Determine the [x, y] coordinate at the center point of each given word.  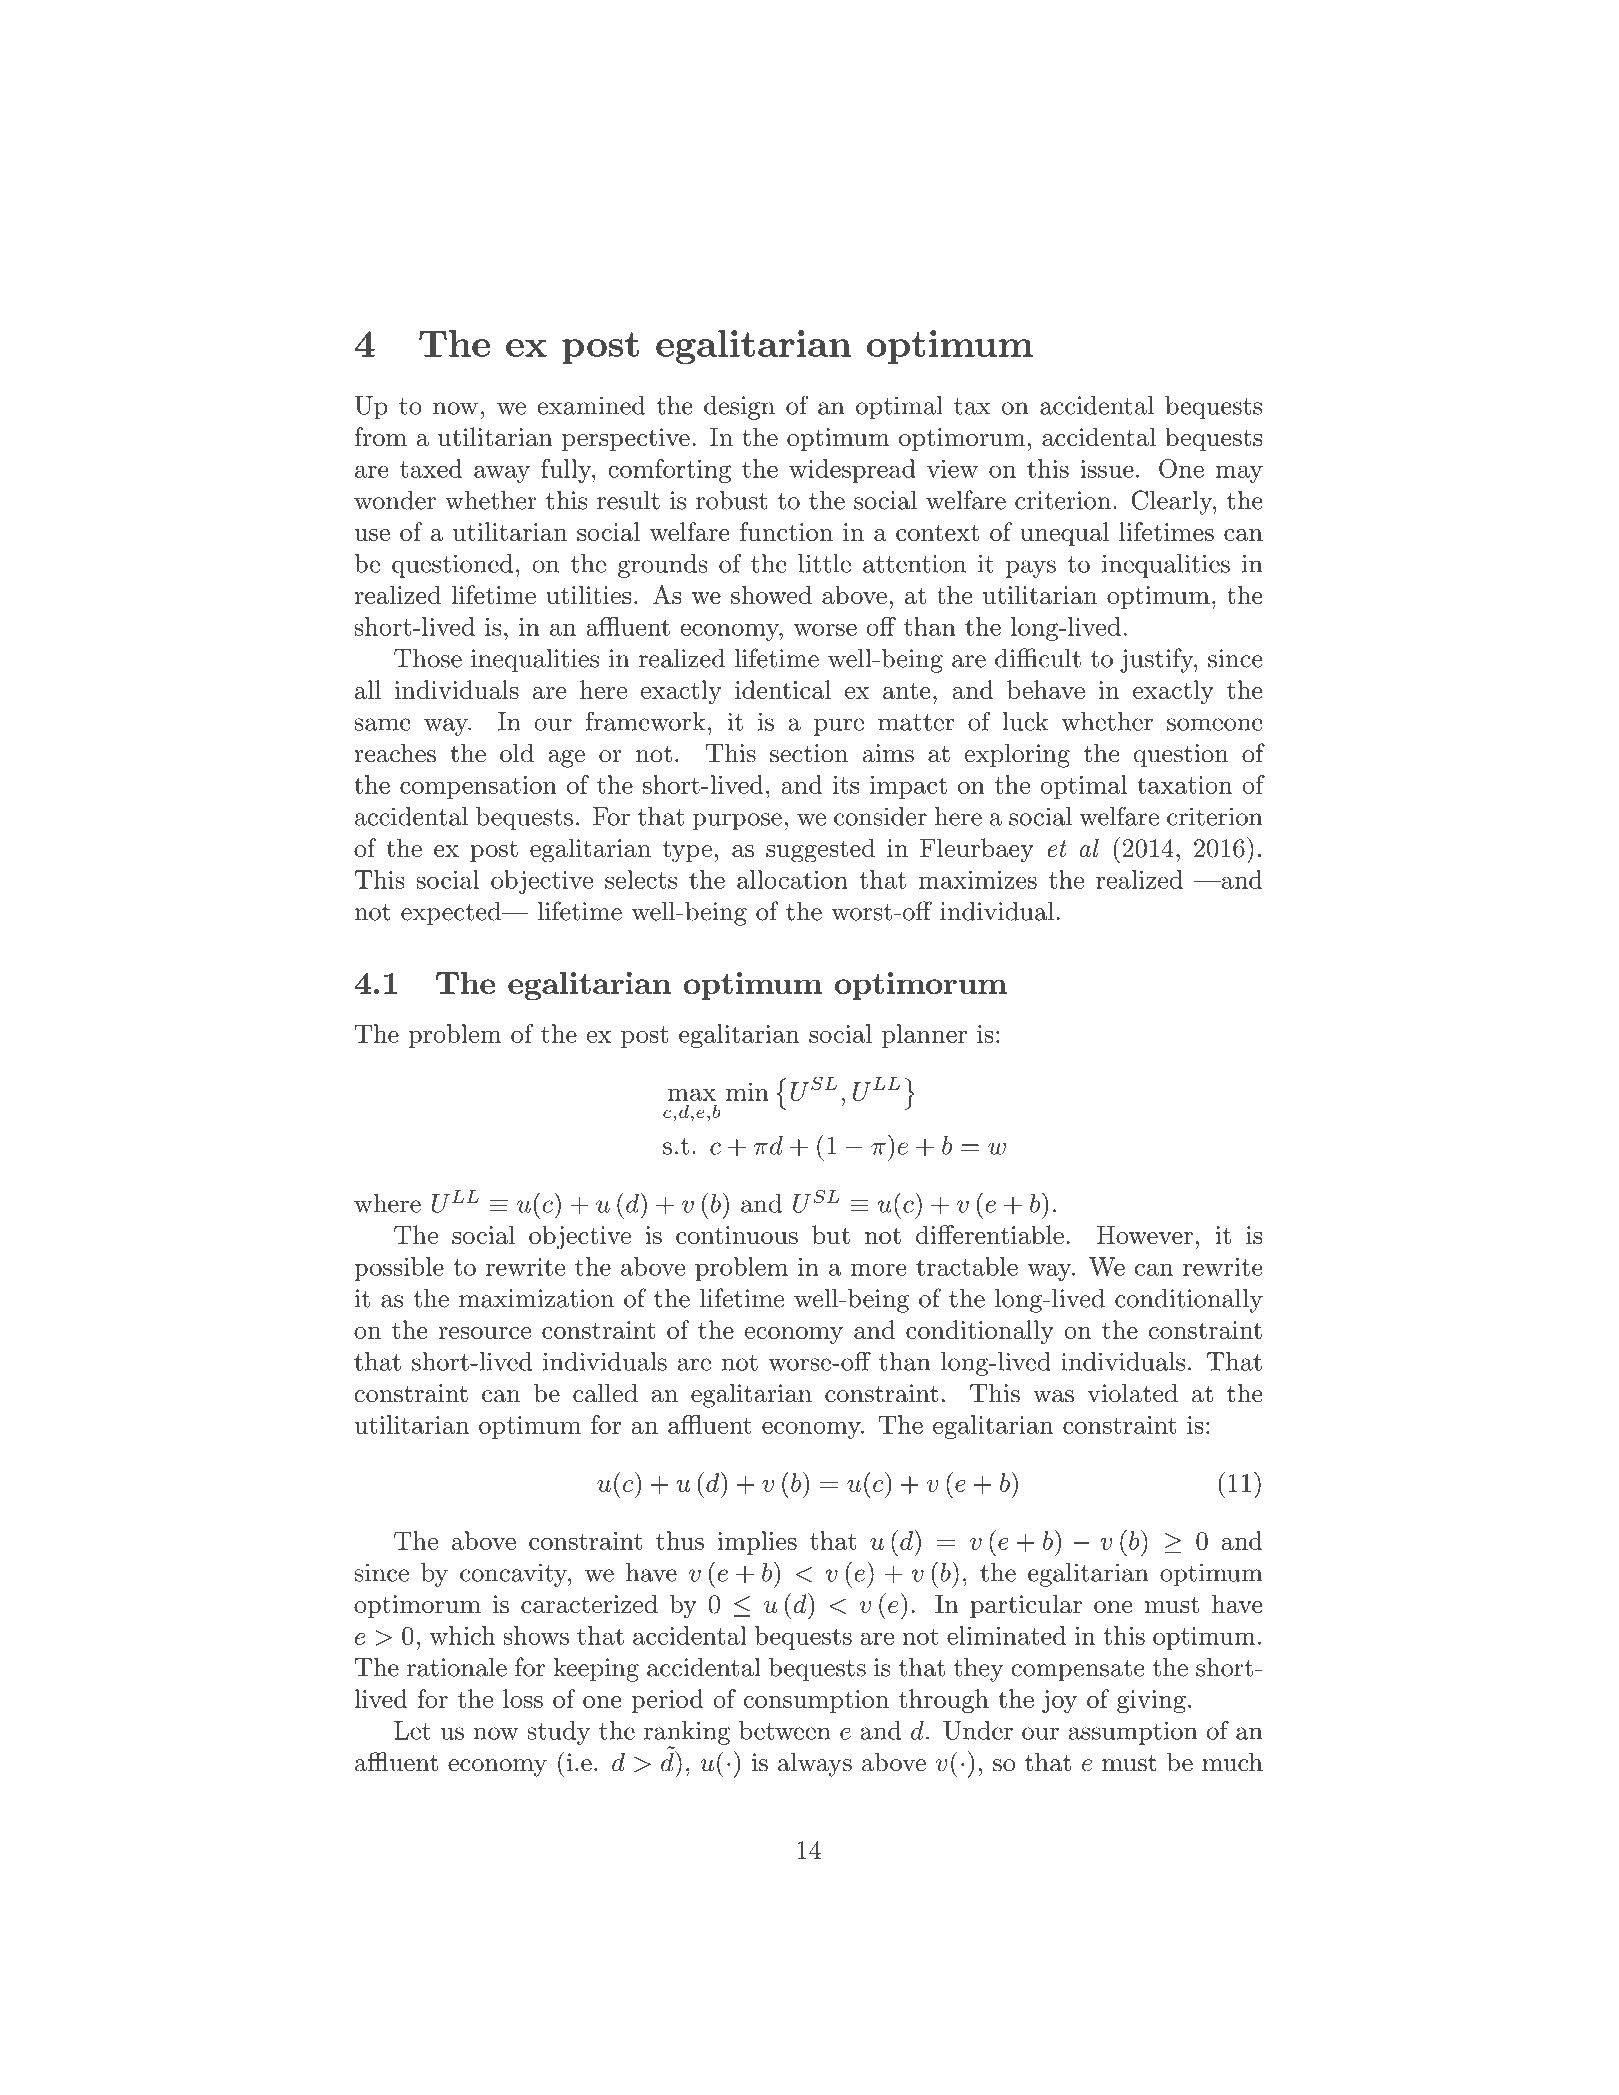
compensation [478, 787]
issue [1107, 469]
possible [399, 1269]
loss [523, 1698]
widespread [852, 471]
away [502, 474]
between [785, 1730]
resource [484, 1333]
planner [924, 1036]
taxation [1184, 785]
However [1145, 1235]
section [809, 753]
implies [757, 1543]
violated [1132, 1393]
